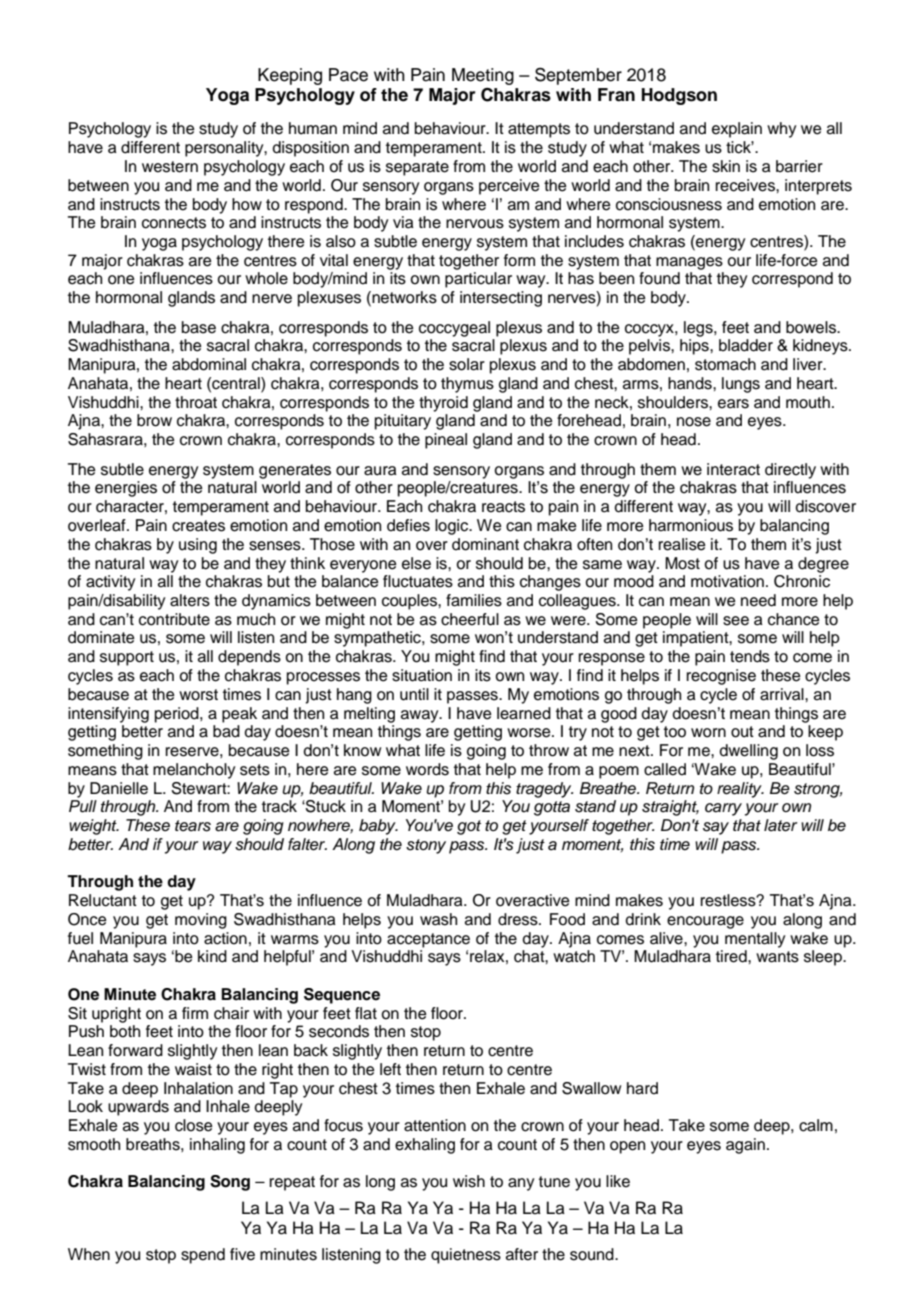 This screenshot has height=1308, width=924. What do you see at coordinates (198, 546) in the screenshot?
I see `using` at bounding box center [198, 546].
